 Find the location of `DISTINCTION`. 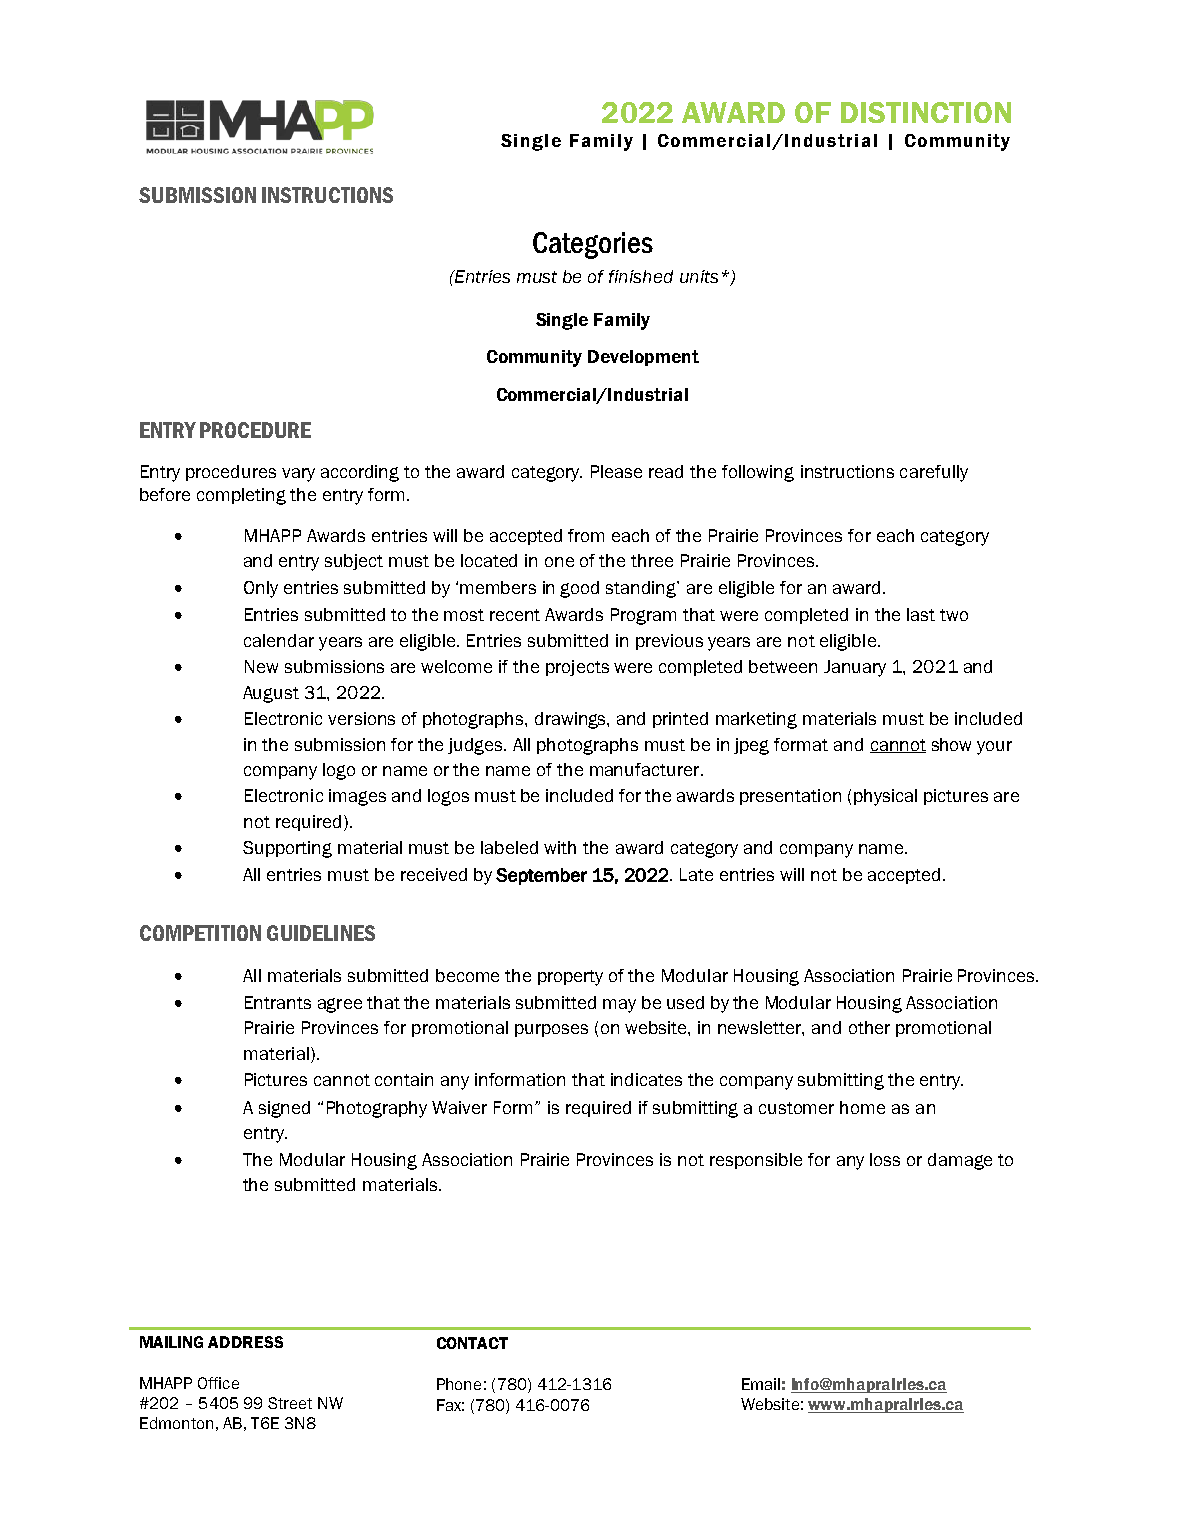

DISTINCTION is located at coordinates (926, 112).
